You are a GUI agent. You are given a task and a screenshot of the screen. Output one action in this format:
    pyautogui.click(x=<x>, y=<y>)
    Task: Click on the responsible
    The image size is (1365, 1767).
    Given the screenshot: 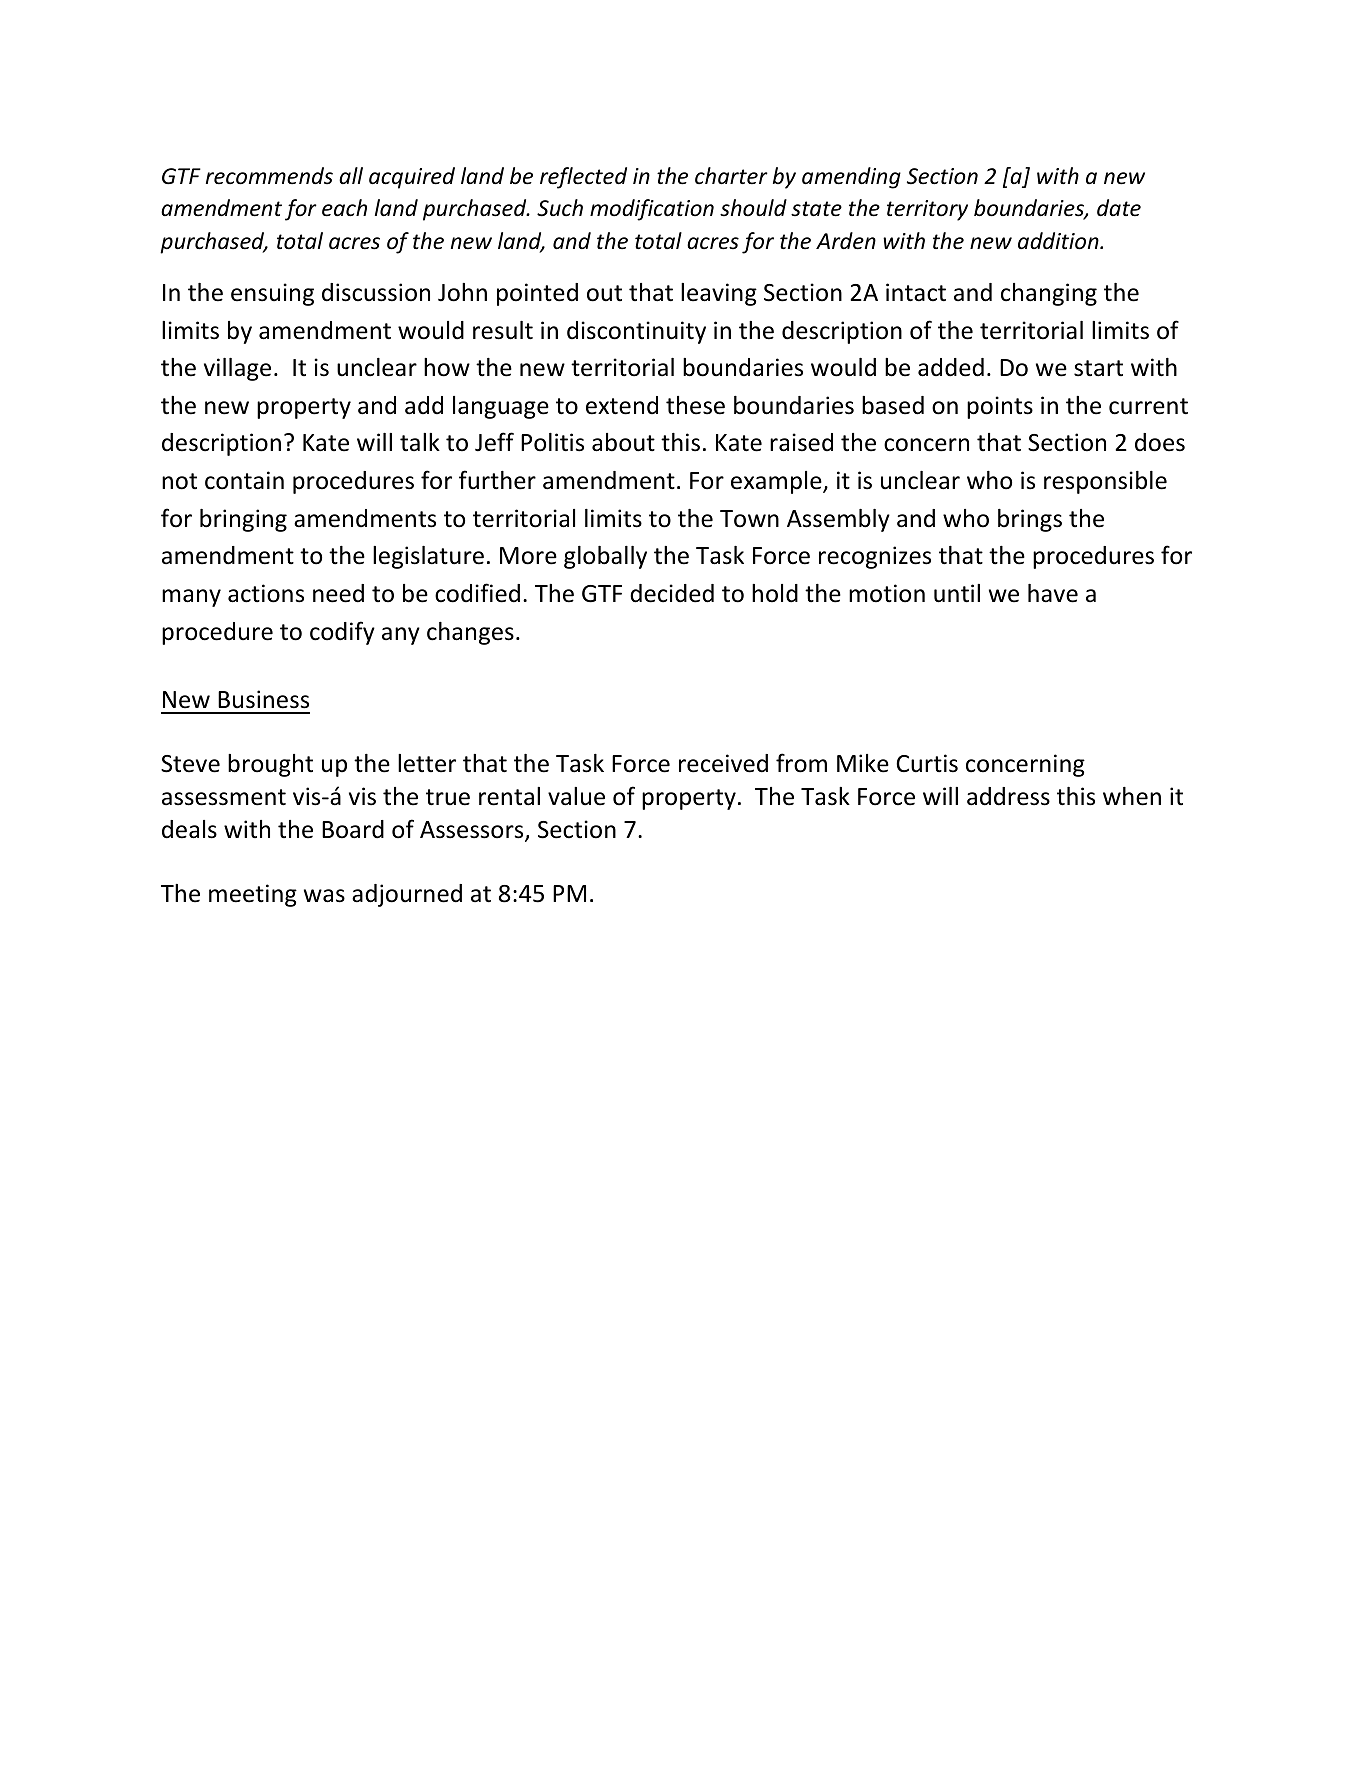 What is the action you would take?
    pyautogui.click(x=1105, y=482)
